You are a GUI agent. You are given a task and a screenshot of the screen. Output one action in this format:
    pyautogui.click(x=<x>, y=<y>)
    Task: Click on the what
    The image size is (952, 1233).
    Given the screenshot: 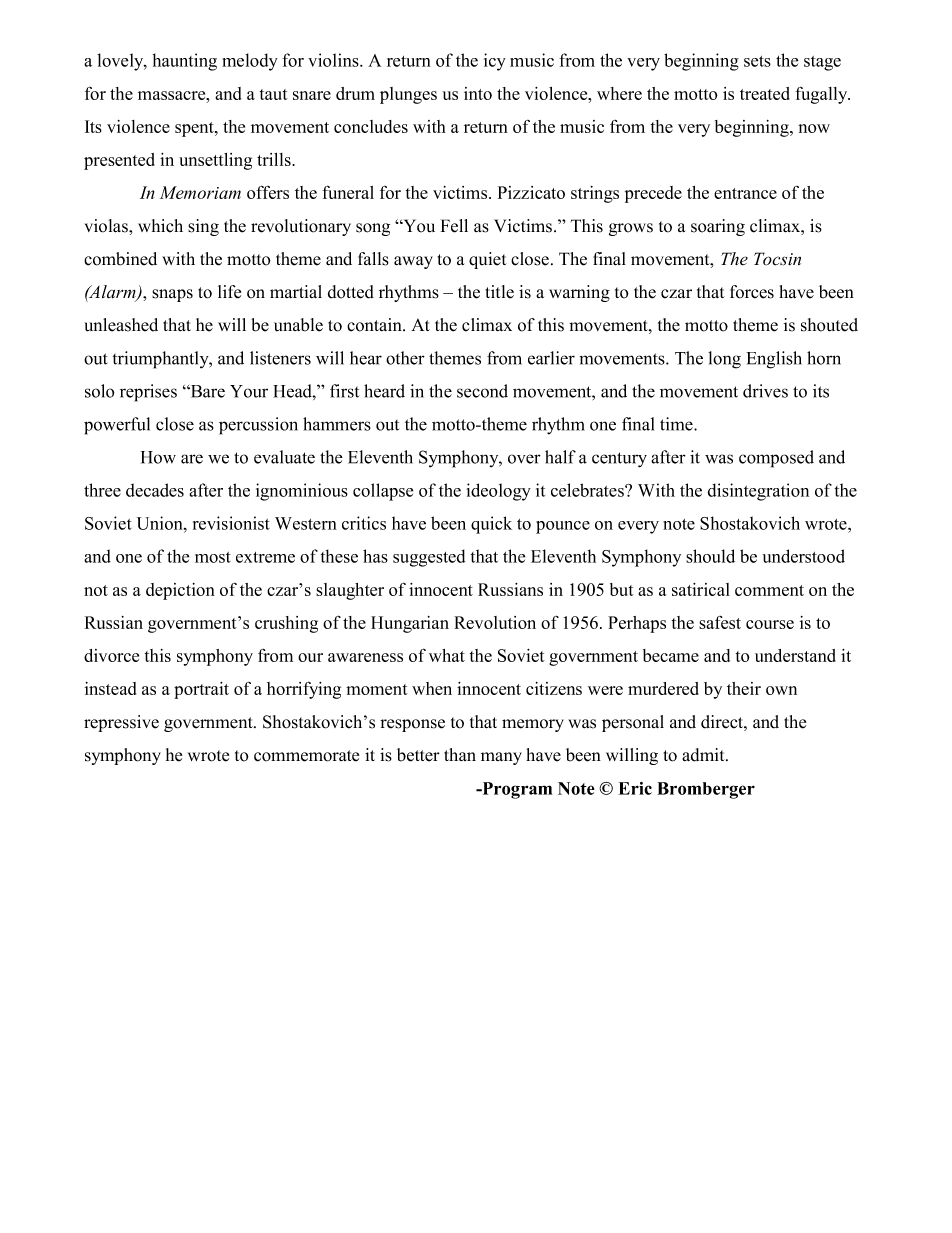 What is the action you would take?
    pyautogui.click(x=447, y=655)
